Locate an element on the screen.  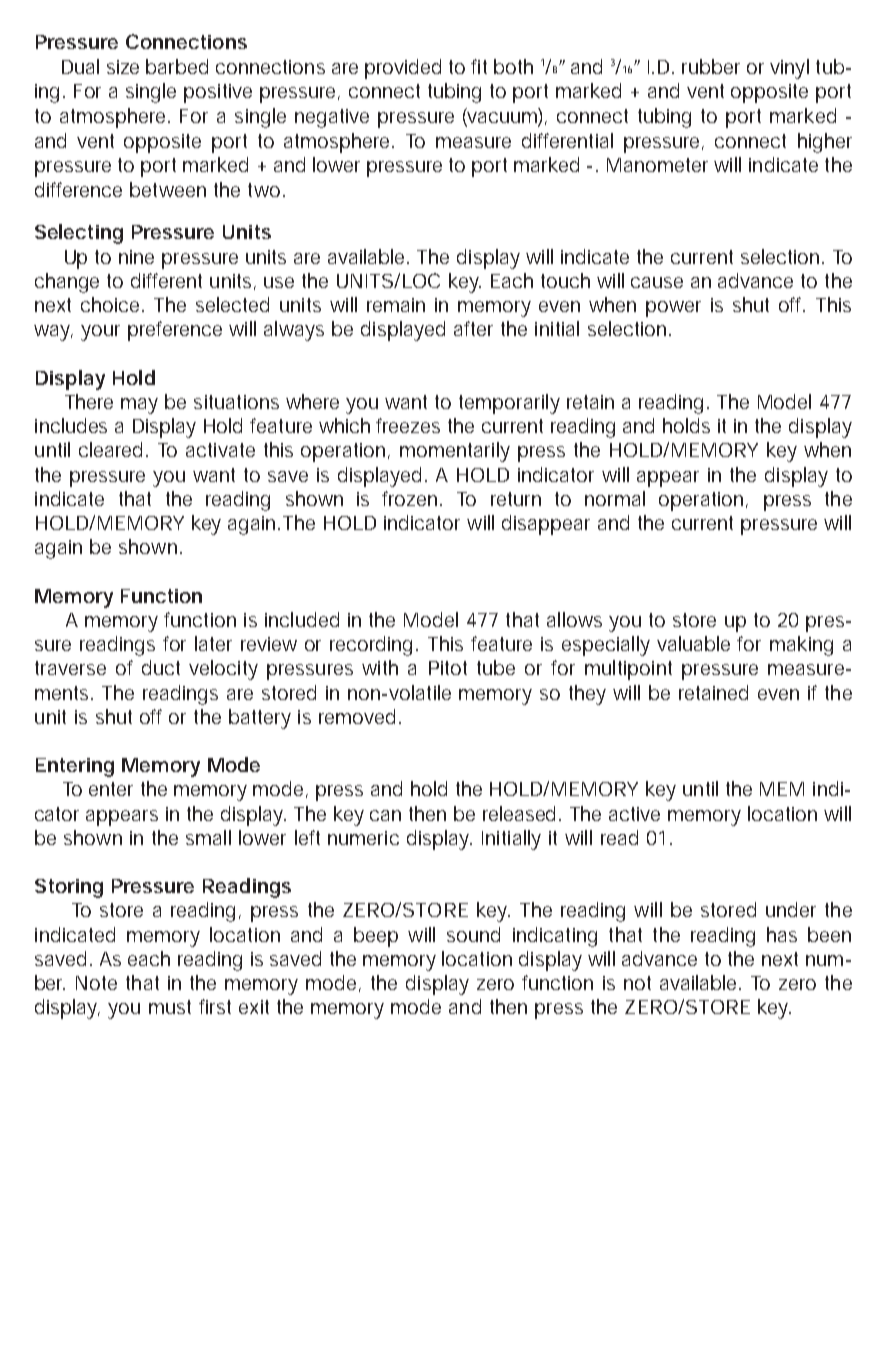
may is located at coordinates (139, 406).
